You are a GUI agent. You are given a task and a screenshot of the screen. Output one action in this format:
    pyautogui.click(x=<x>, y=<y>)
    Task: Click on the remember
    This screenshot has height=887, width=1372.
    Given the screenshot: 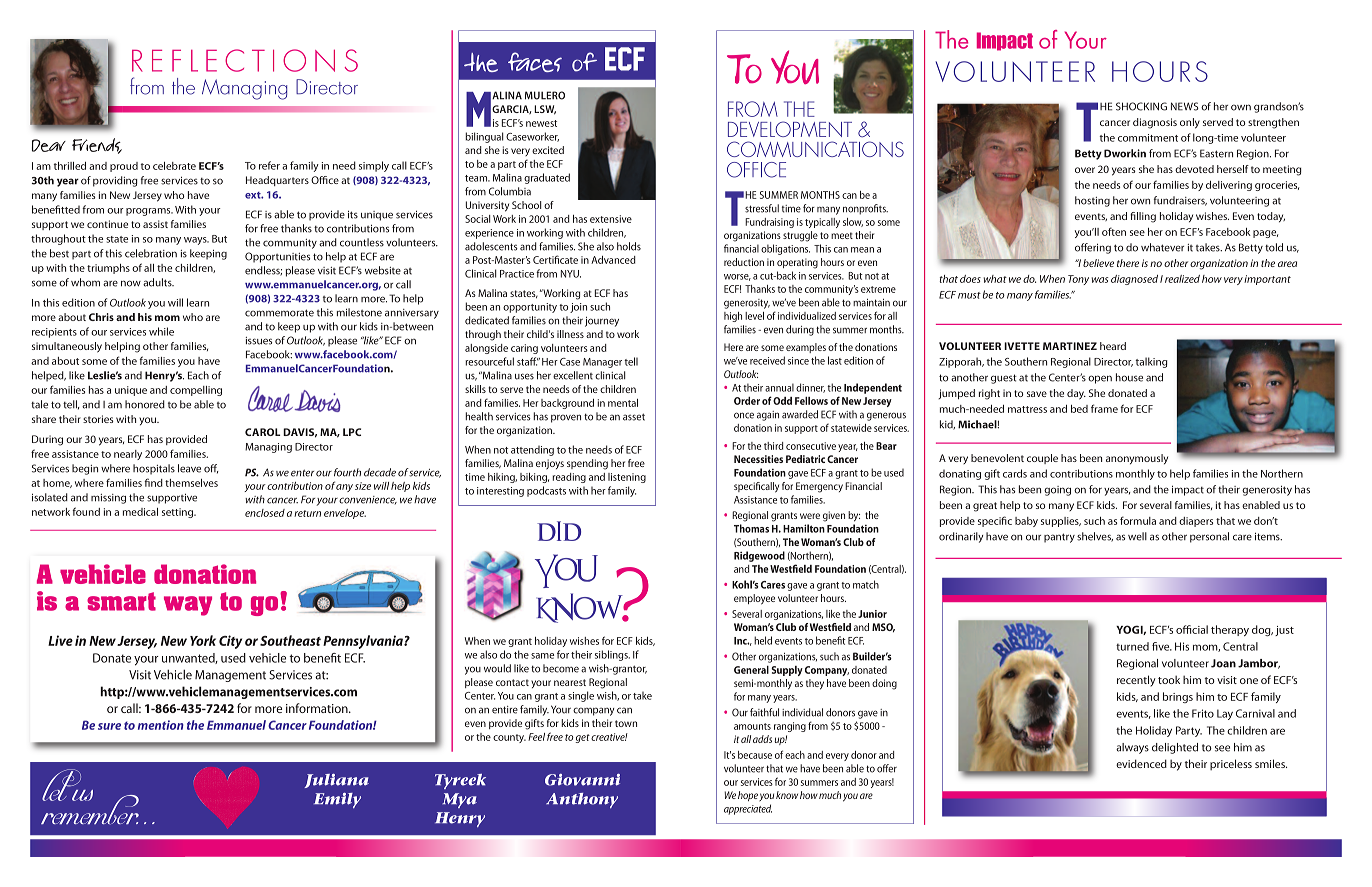 What is the action you would take?
    pyautogui.click(x=90, y=808)
